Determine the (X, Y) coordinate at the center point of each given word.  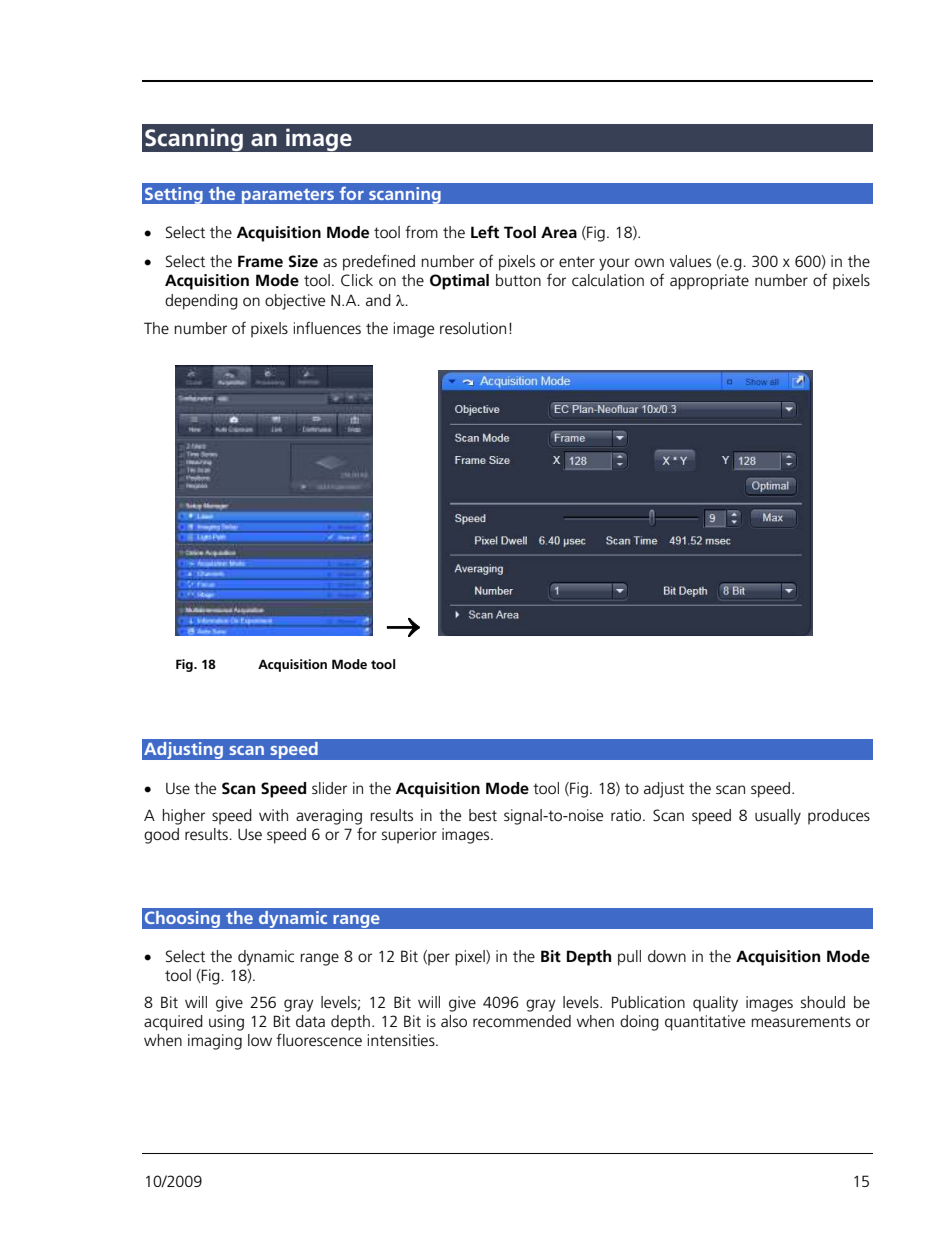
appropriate (709, 282)
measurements (801, 1021)
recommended (522, 1021)
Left (485, 231)
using (226, 1023)
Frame (260, 261)
